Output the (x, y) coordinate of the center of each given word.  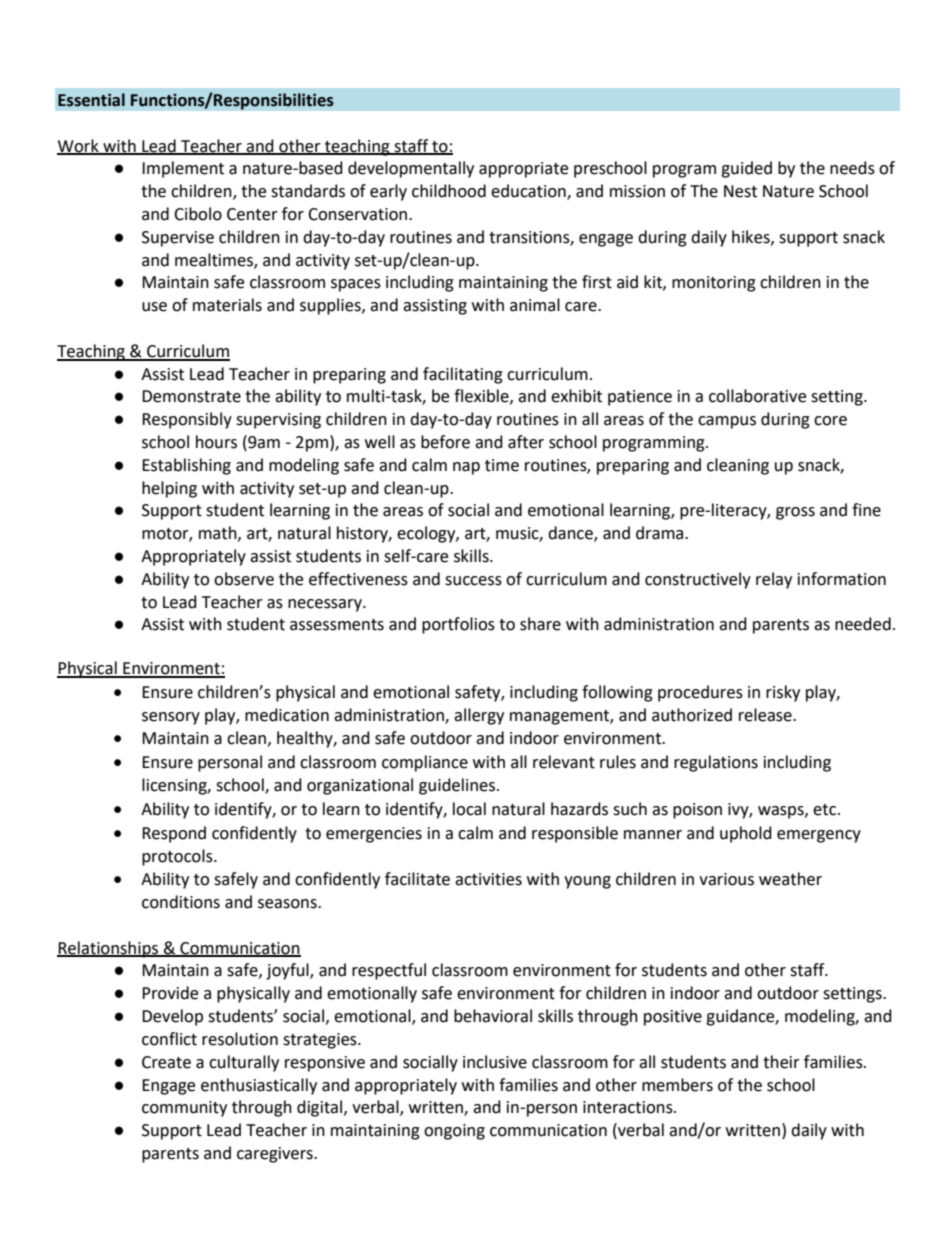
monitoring (714, 284)
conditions (181, 902)
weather (790, 879)
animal (535, 305)
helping (169, 489)
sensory (171, 718)
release (766, 715)
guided (746, 169)
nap (466, 468)
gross (795, 513)
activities (488, 879)
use (154, 307)
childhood (449, 191)
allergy (479, 716)
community (184, 1109)
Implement (183, 169)
